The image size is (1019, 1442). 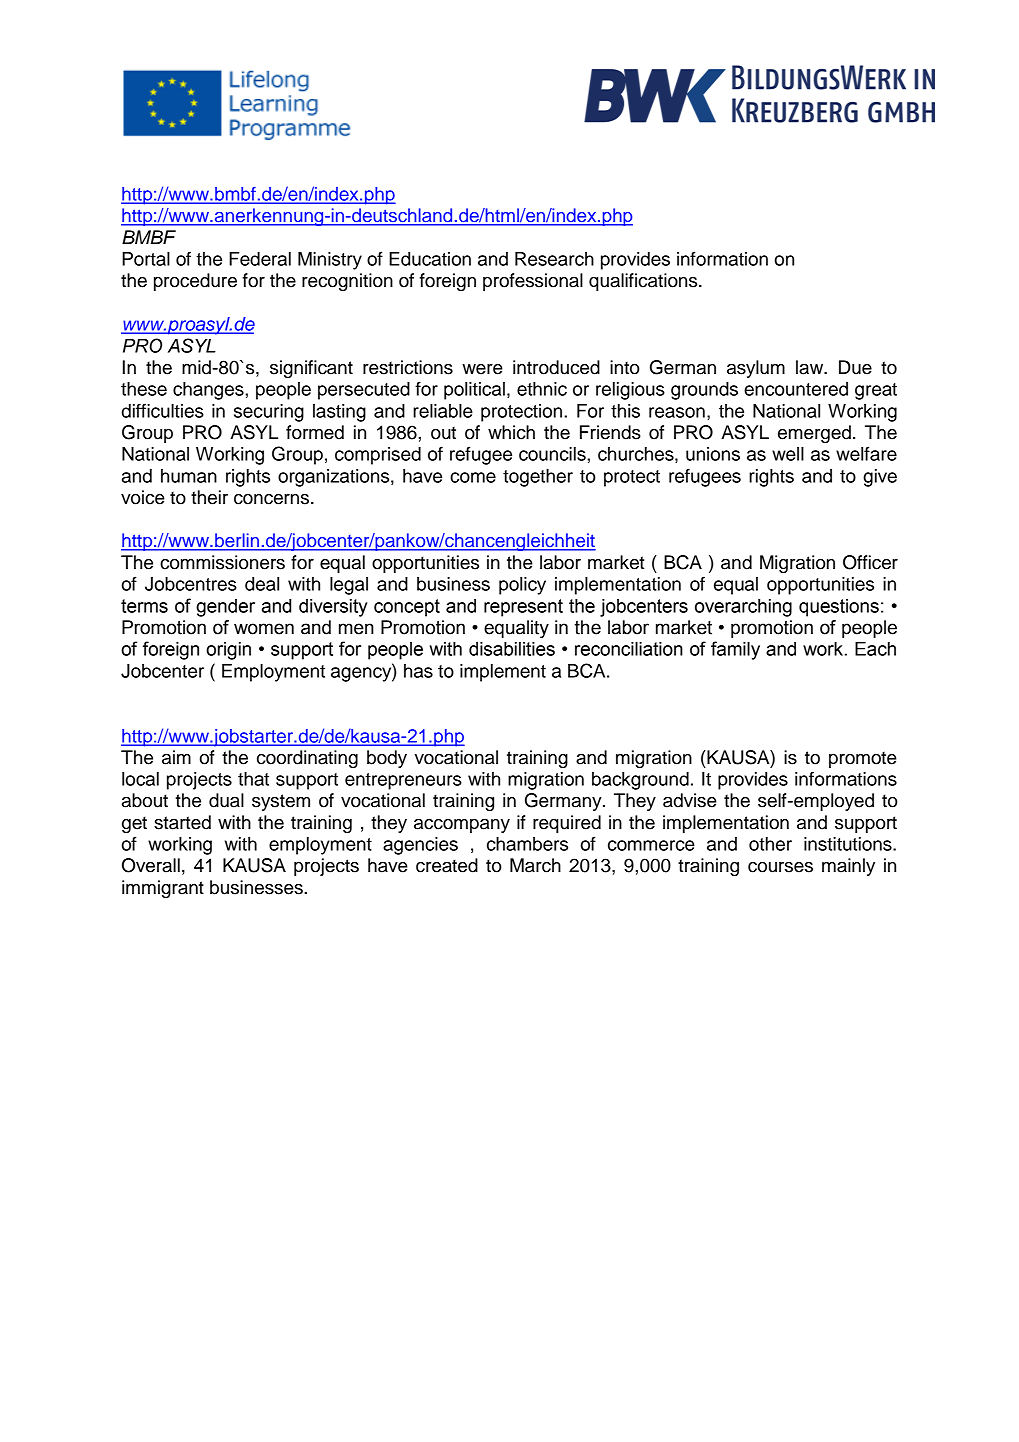 What do you see at coordinates (222, 562) in the document?
I see `commissioners` at bounding box center [222, 562].
